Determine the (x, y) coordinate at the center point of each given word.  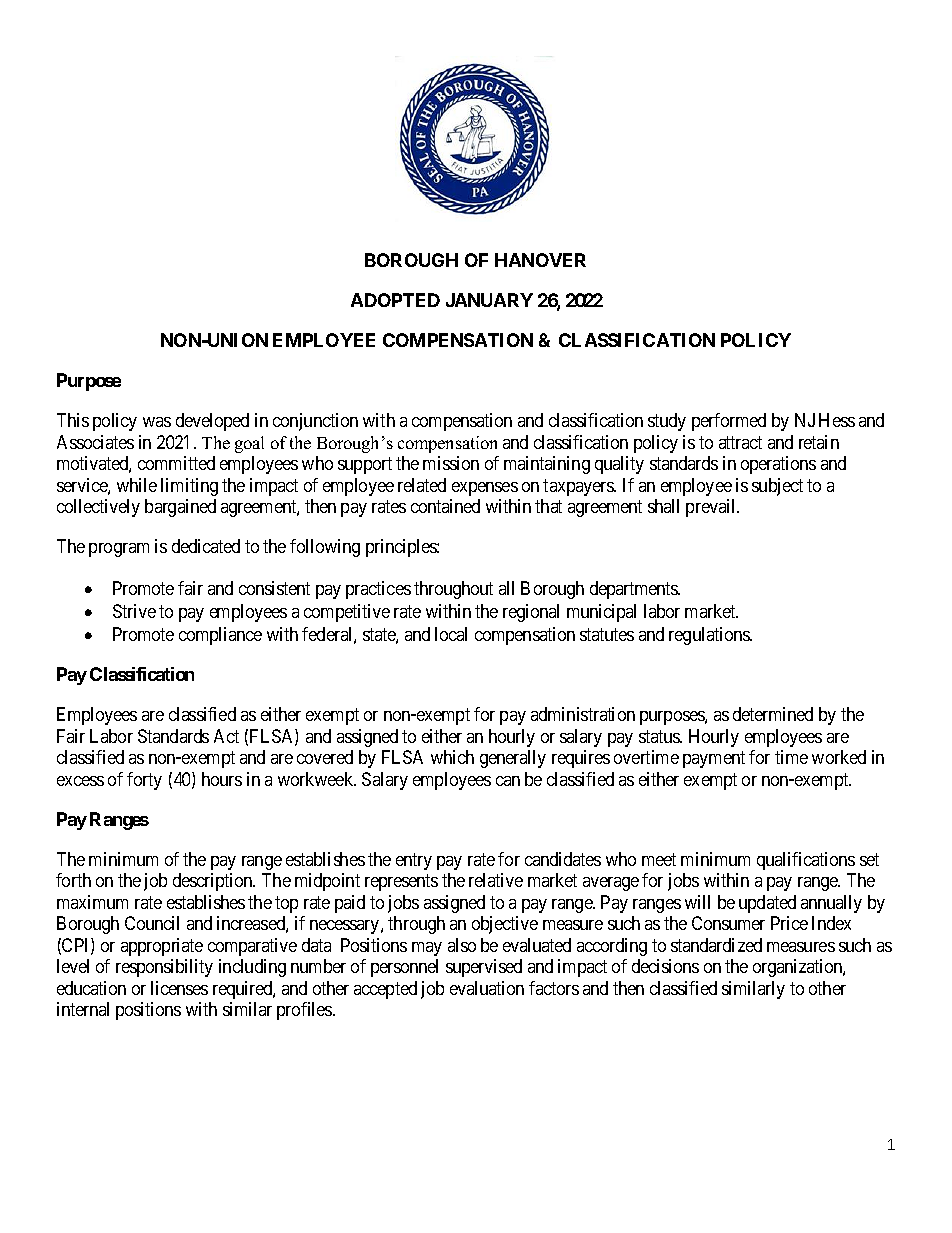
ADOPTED (395, 300)
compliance (220, 636)
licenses (179, 988)
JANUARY (489, 300)
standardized (716, 945)
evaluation (487, 988)
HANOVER (540, 260)
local (451, 634)
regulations (710, 636)
